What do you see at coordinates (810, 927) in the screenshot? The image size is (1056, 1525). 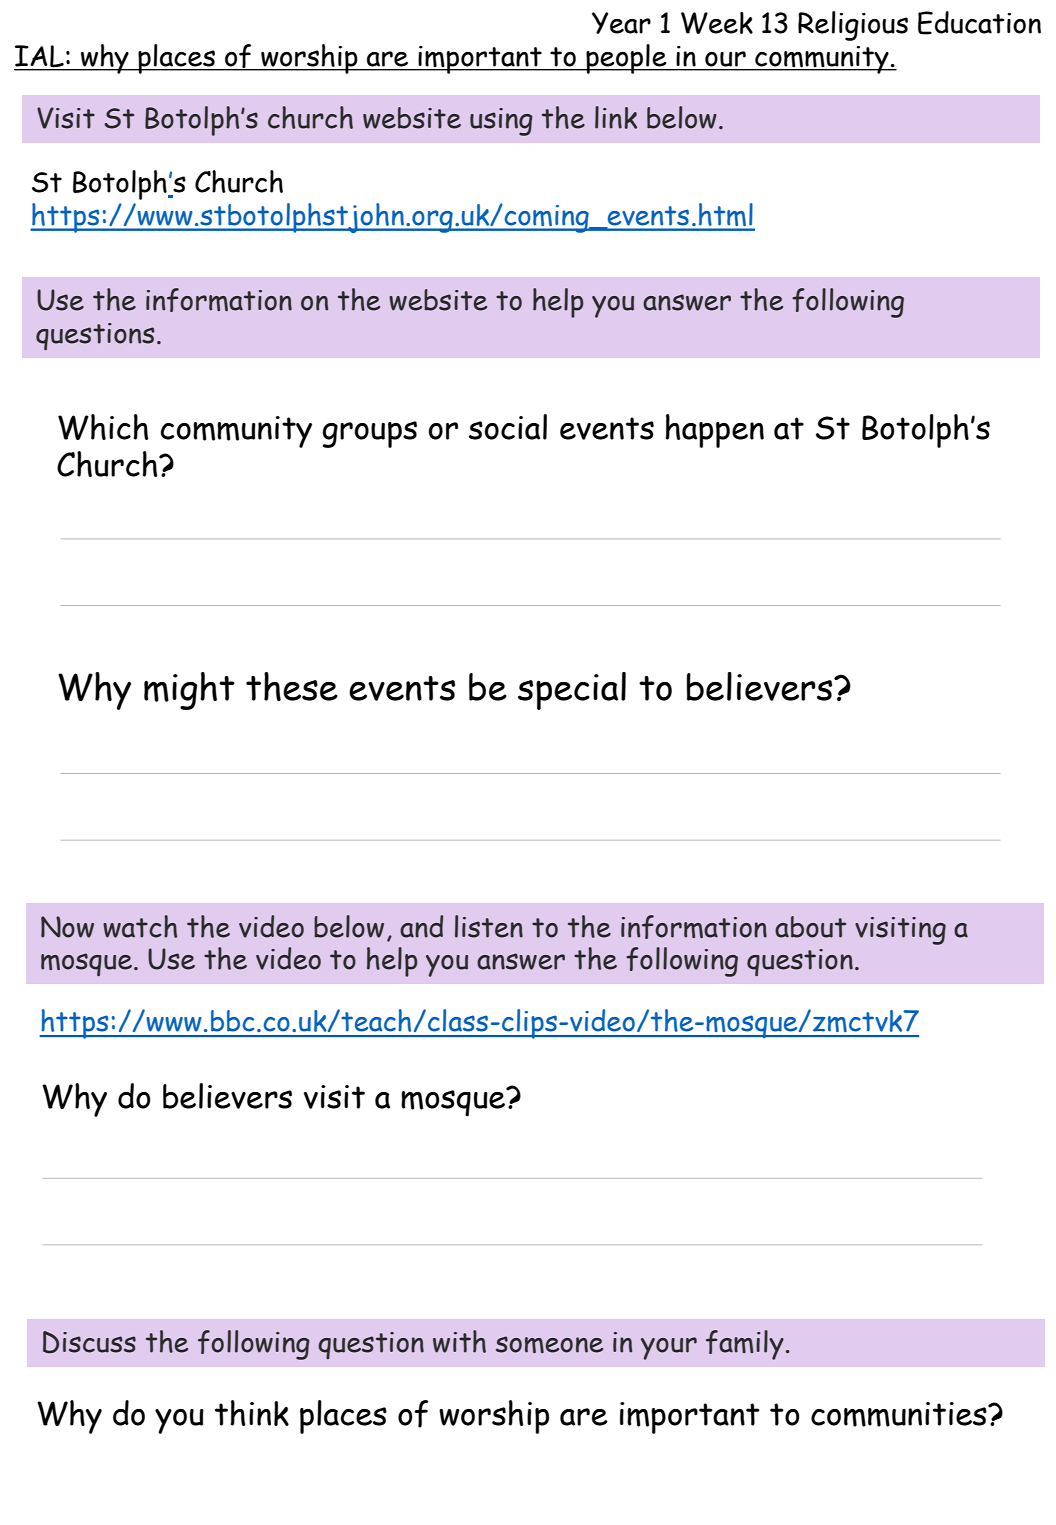 I see `about` at bounding box center [810, 927].
